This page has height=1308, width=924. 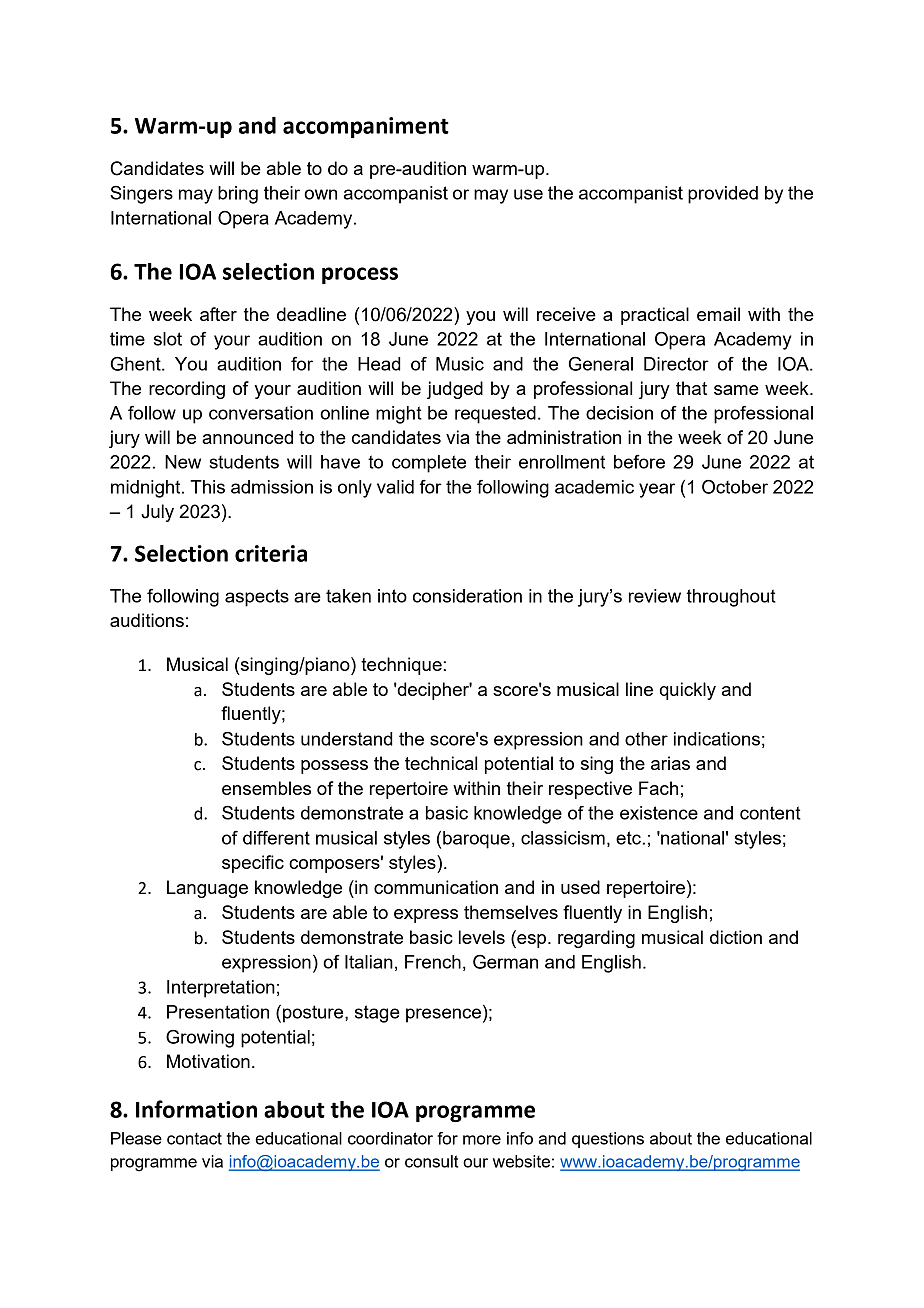 I want to click on questions, so click(x=608, y=1140).
